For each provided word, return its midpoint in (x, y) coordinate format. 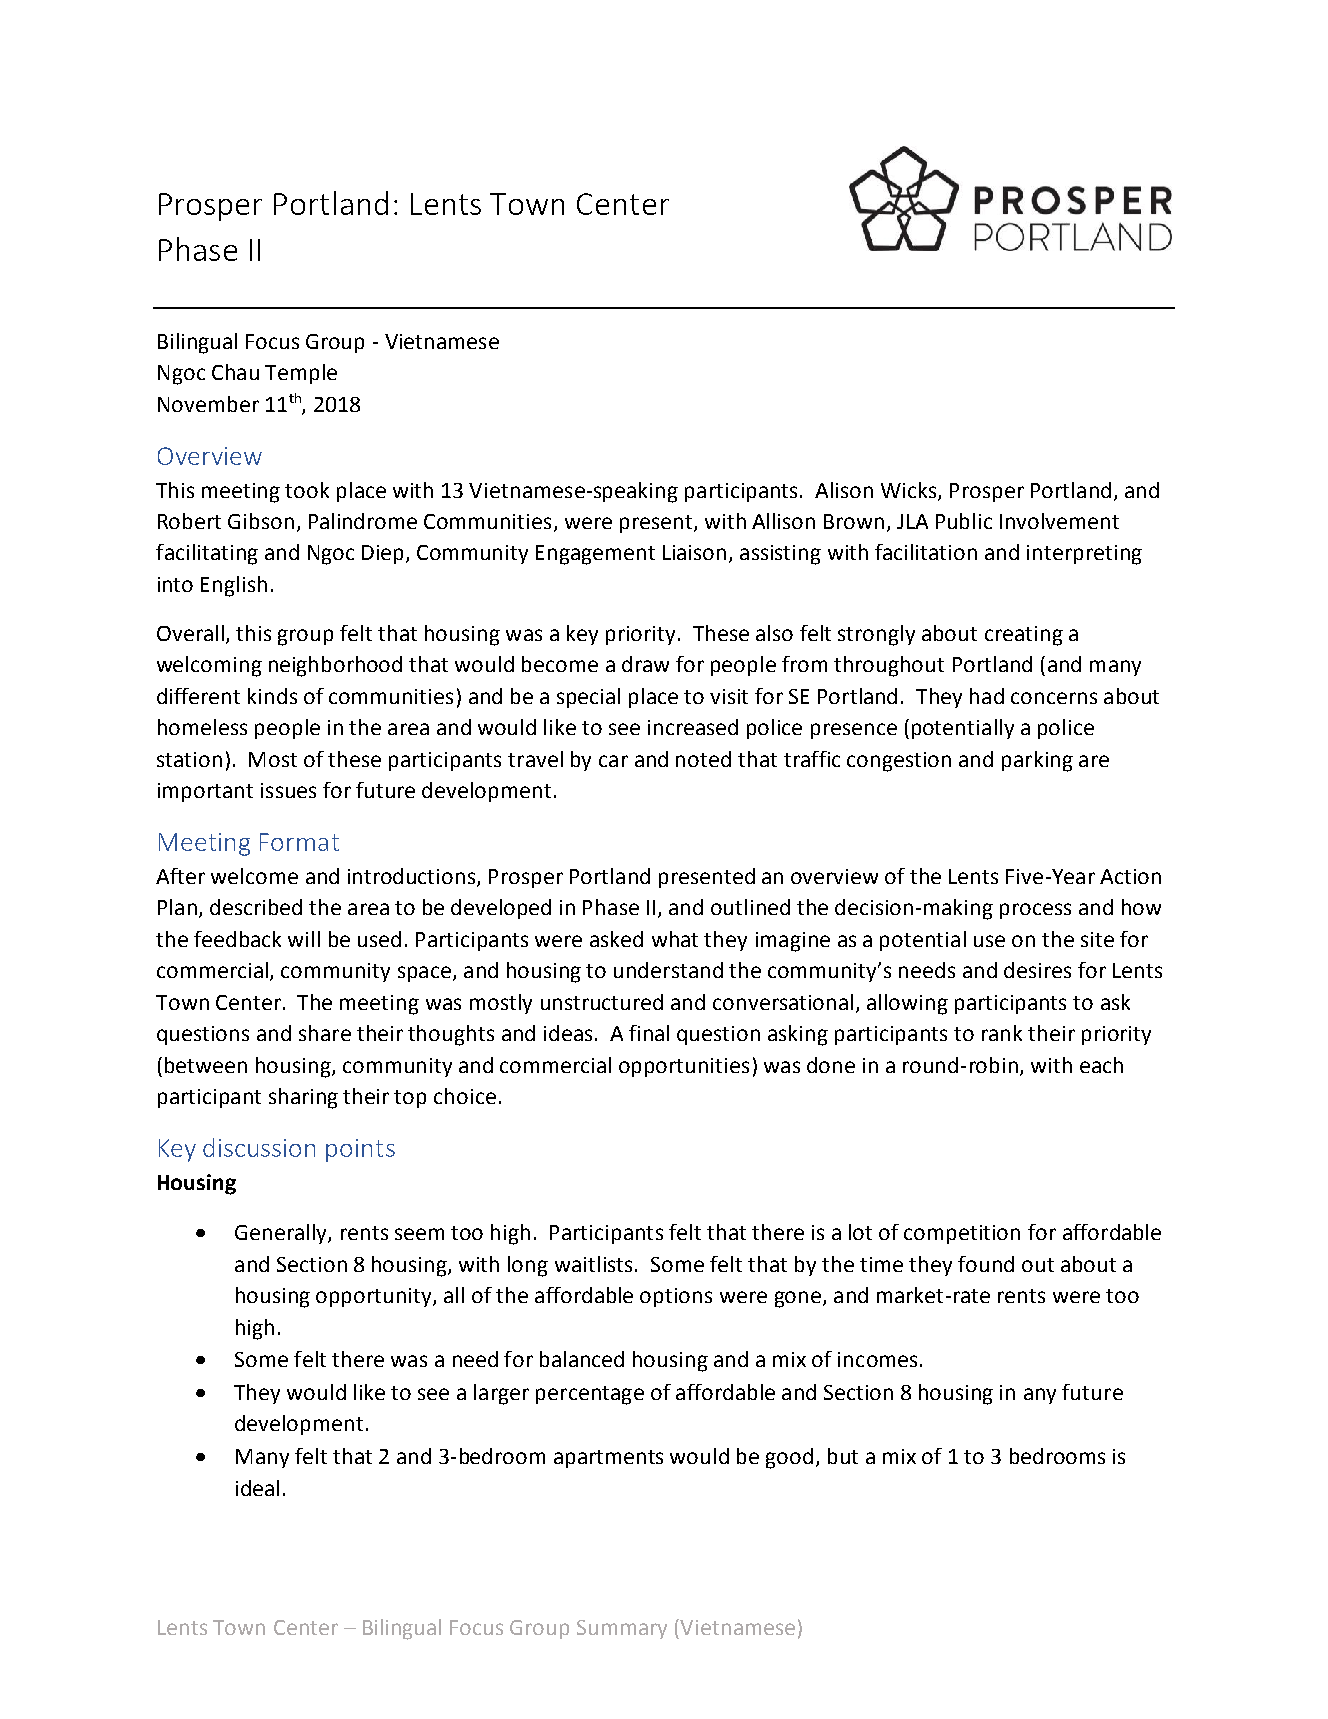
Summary (622, 1629)
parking (1037, 761)
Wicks (910, 491)
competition (962, 1234)
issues (288, 790)
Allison (783, 521)
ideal (257, 1488)
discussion (259, 1147)
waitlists (593, 1264)
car (613, 761)
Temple (301, 374)
